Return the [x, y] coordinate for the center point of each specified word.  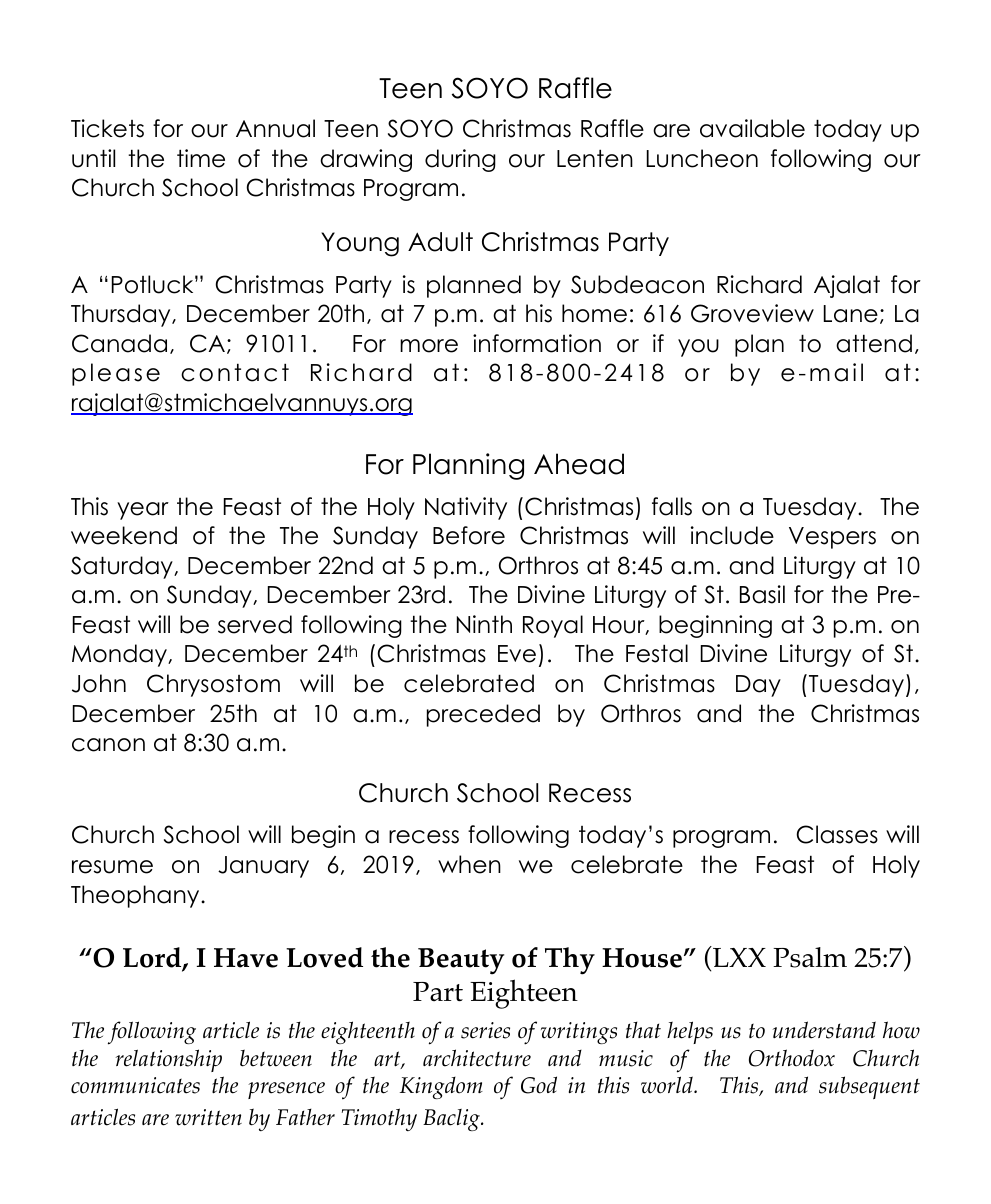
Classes [837, 834]
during [460, 160]
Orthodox [792, 1058]
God [539, 1085]
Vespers [832, 538]
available [752, 128]
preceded [483, 715]
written [208, 1117]
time [201, 158]
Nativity [466, 508]
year [143, 511]
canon [108, 745]
